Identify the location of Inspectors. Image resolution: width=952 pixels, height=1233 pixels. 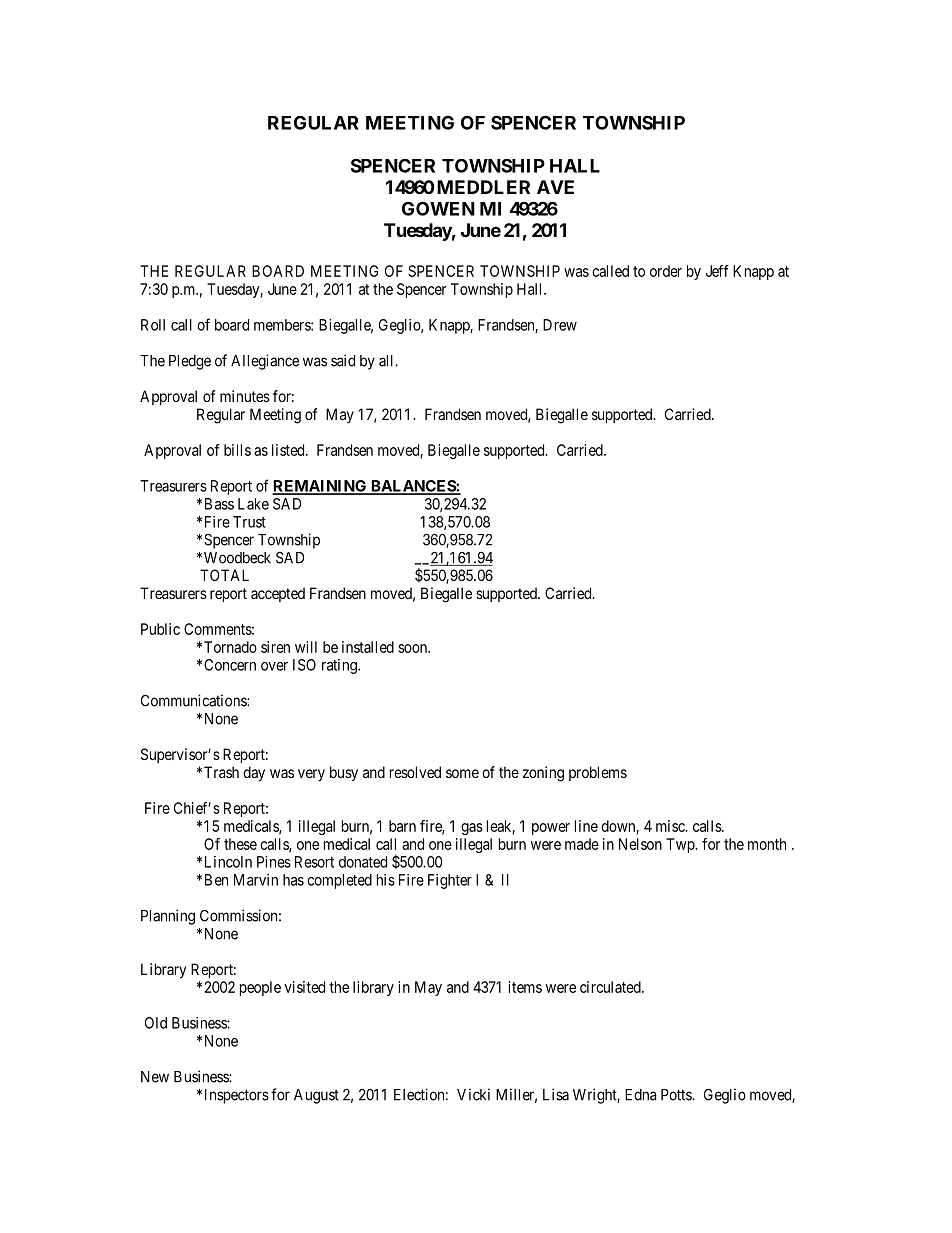
(237, 1096).
